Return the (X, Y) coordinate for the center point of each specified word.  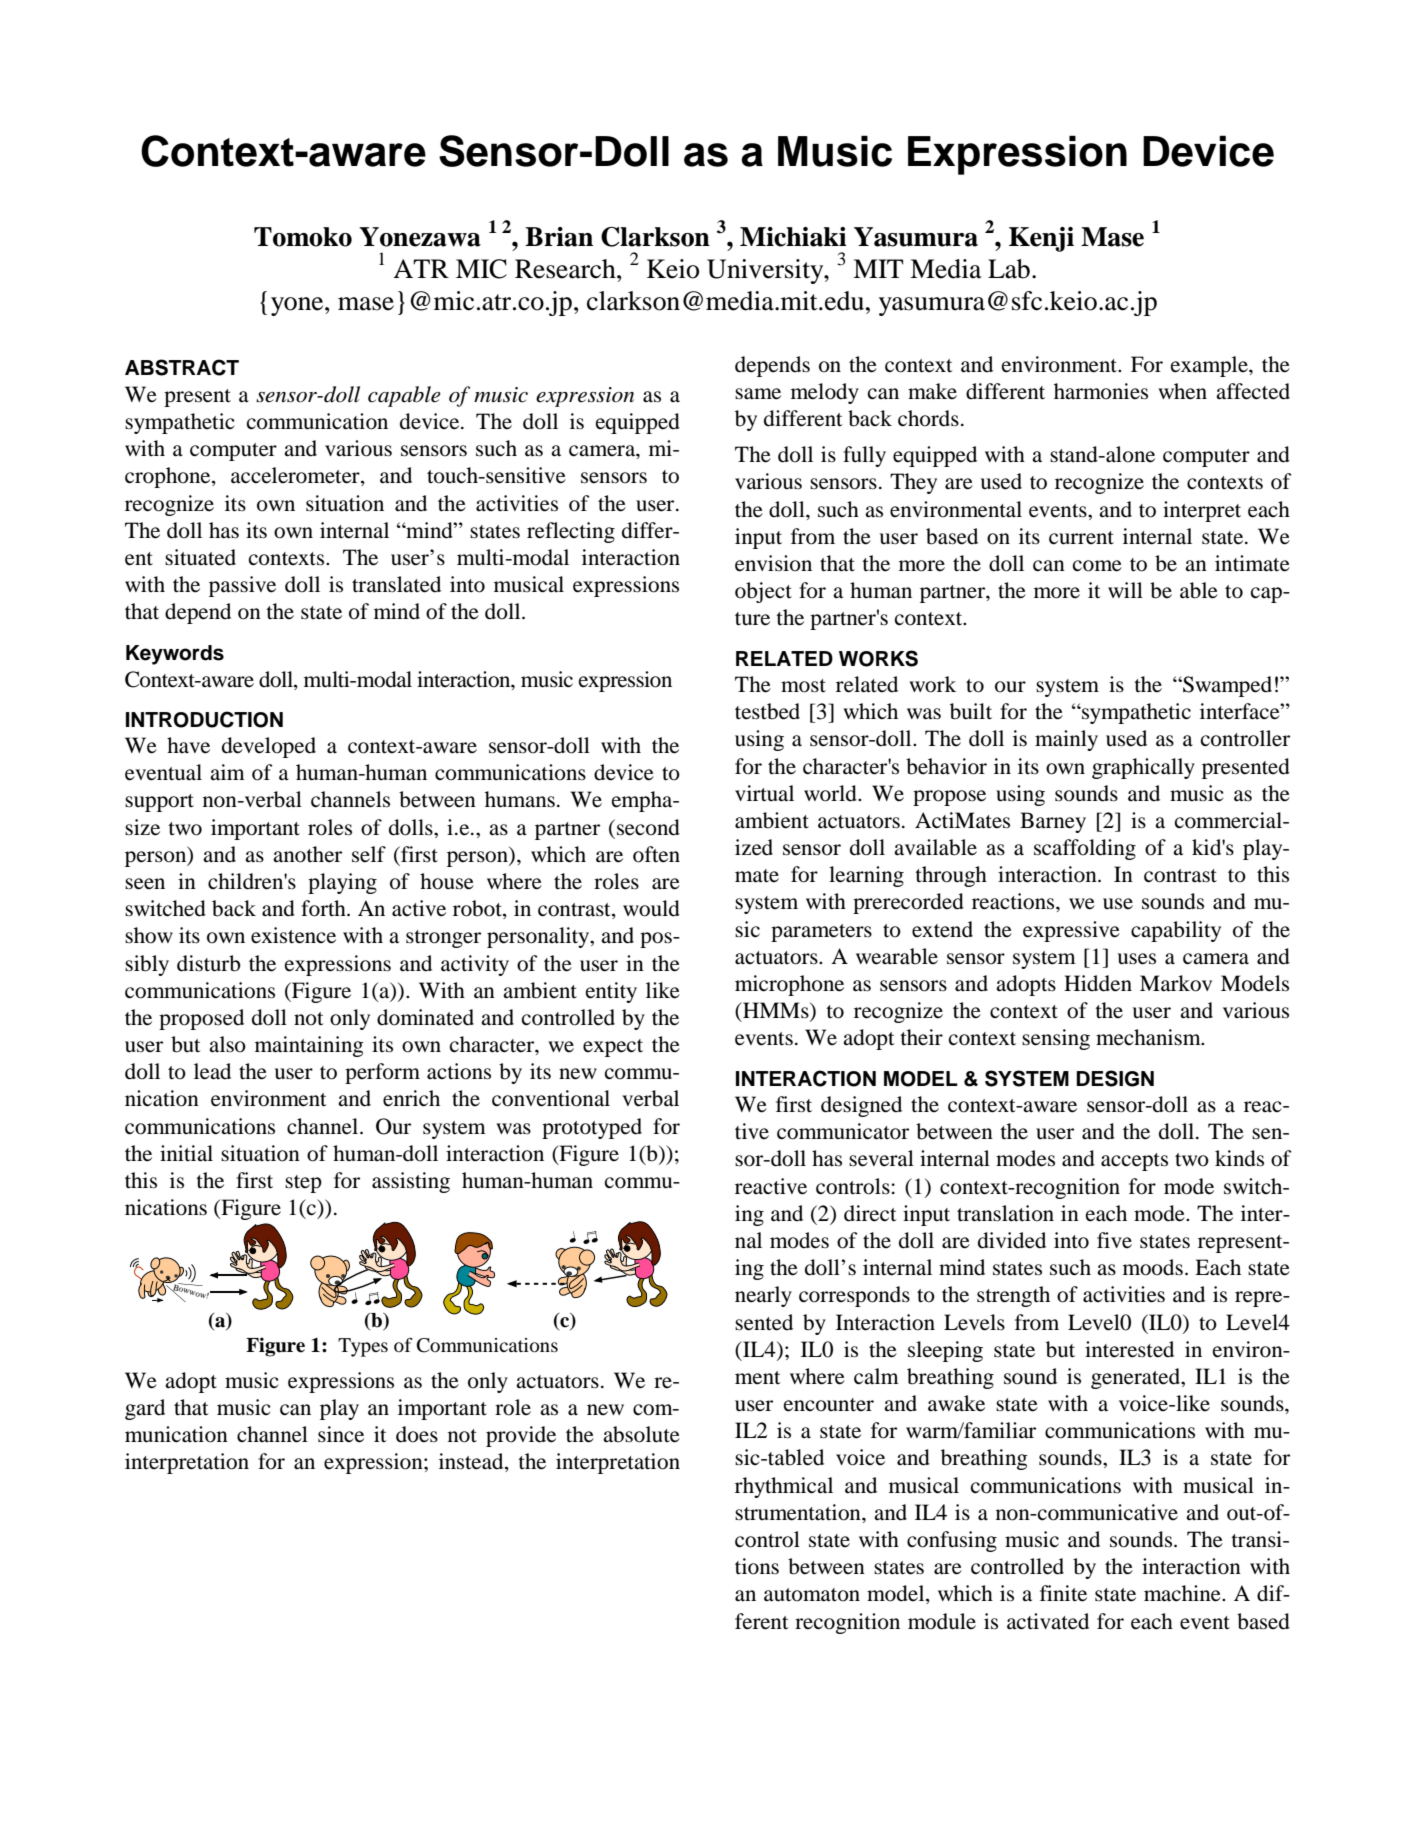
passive (242, 586)
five (1114, 1240)
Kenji (1041, 239)
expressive (1071, 931)
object (763, 592)
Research (566, 269)
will (1125, 590)
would (651, 908)
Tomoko (303, 237)
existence (293, 935)
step (303, 1184)
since (341, 1434)
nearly (763, 1296)
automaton (812, 1595)
